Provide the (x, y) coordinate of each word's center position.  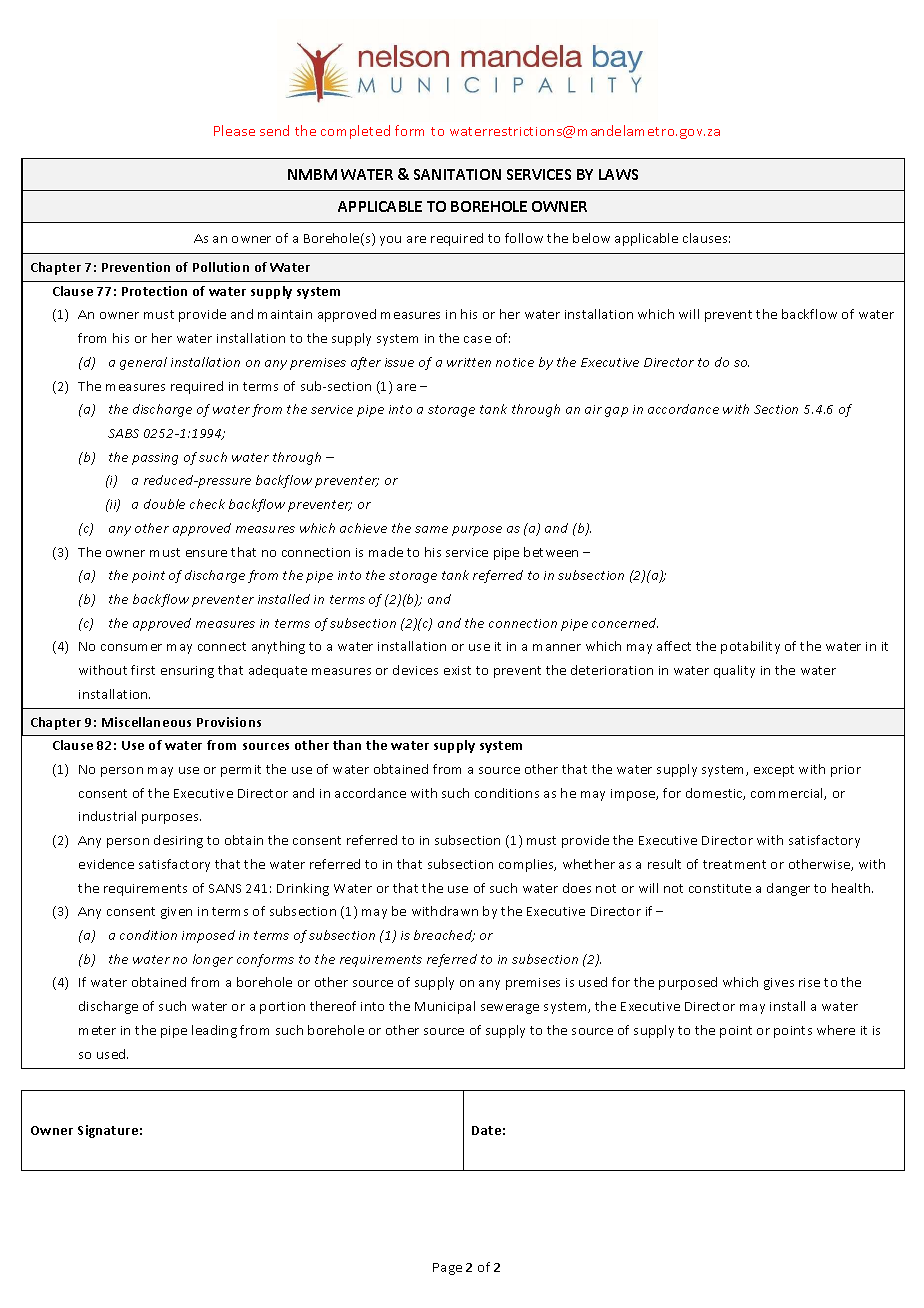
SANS (225, 888)
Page (447, 1269)
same (431, 529)
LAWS (618, 174)
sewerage (510, 1009)
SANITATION (457, 174)
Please (234, 130)
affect (674, 646)
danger (788, 889)
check (207, 504)
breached (444, 936)
